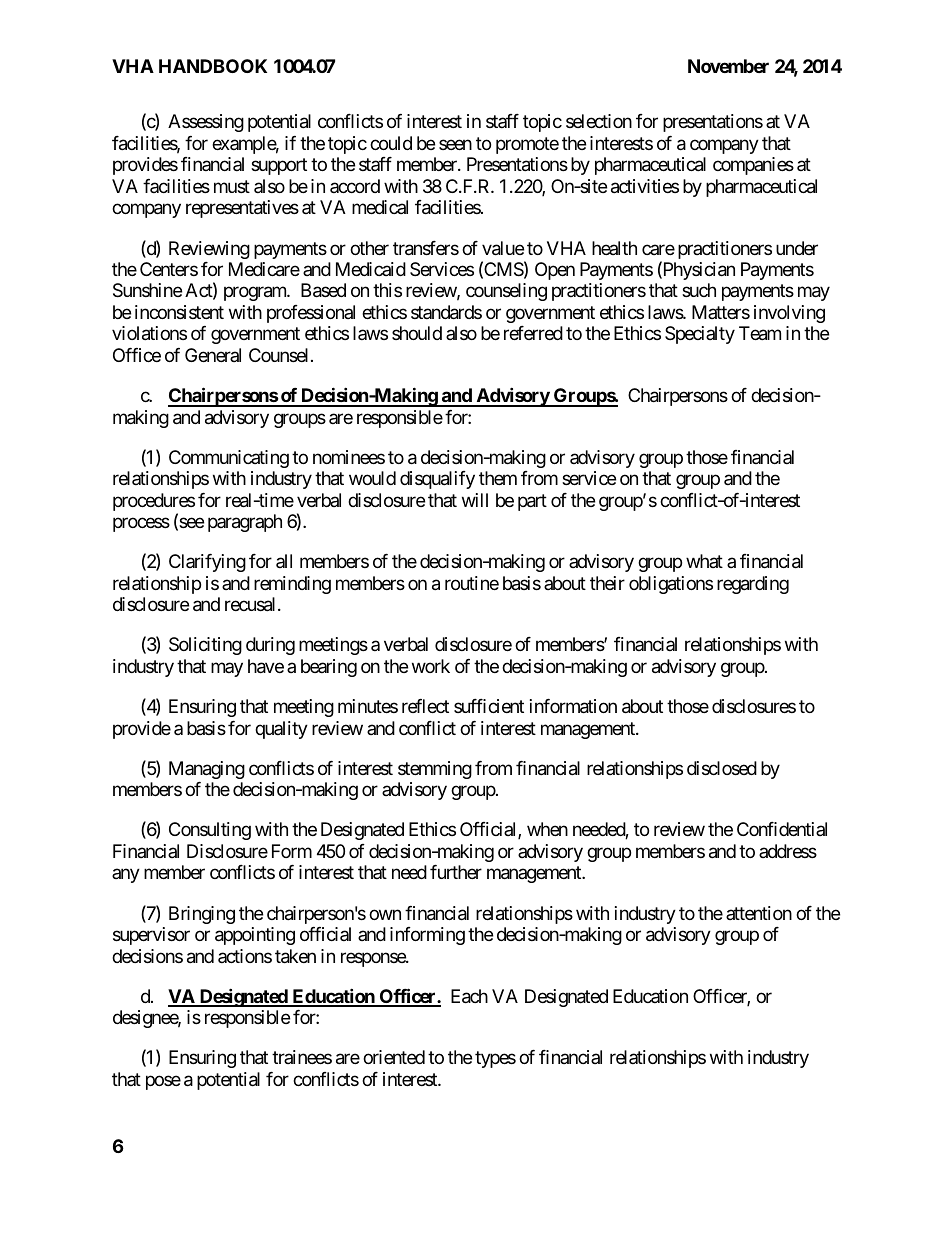 The image size is (952, 1233). I want to click on taken, so click(295, 956).
